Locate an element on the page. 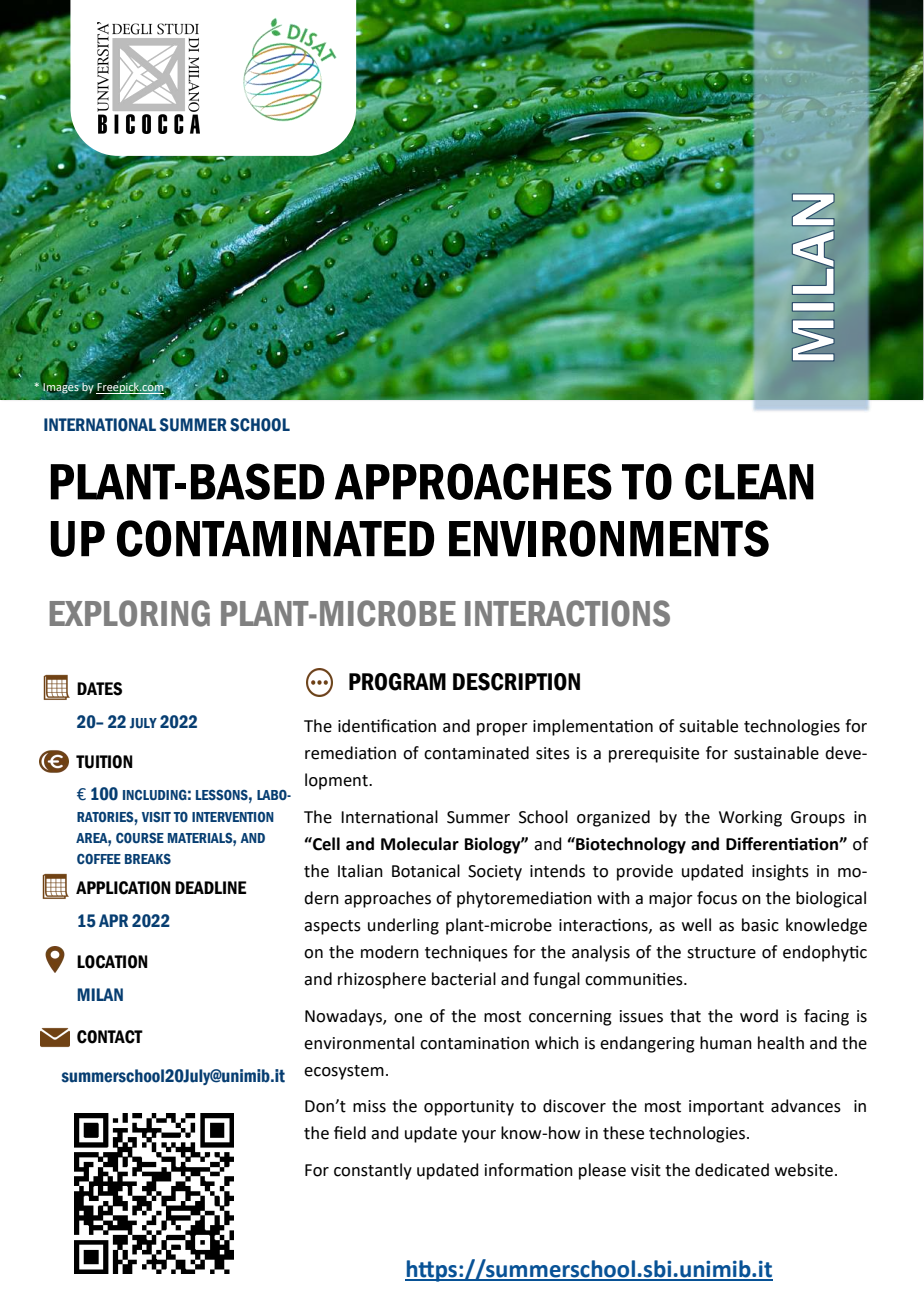  PROGRAM is located at coordinates (397, 682).
